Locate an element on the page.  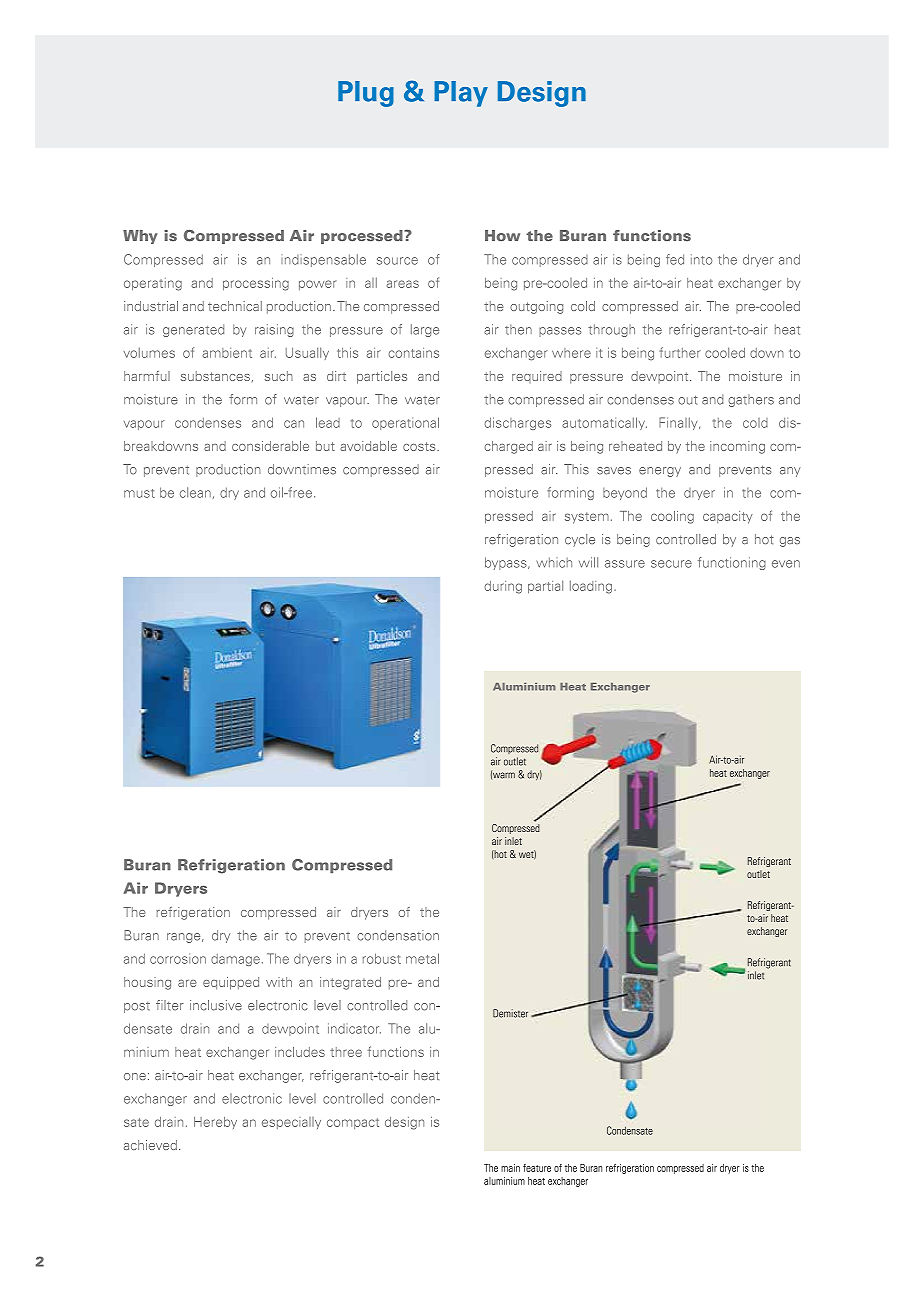
into is located at coordinates (701, 259).
